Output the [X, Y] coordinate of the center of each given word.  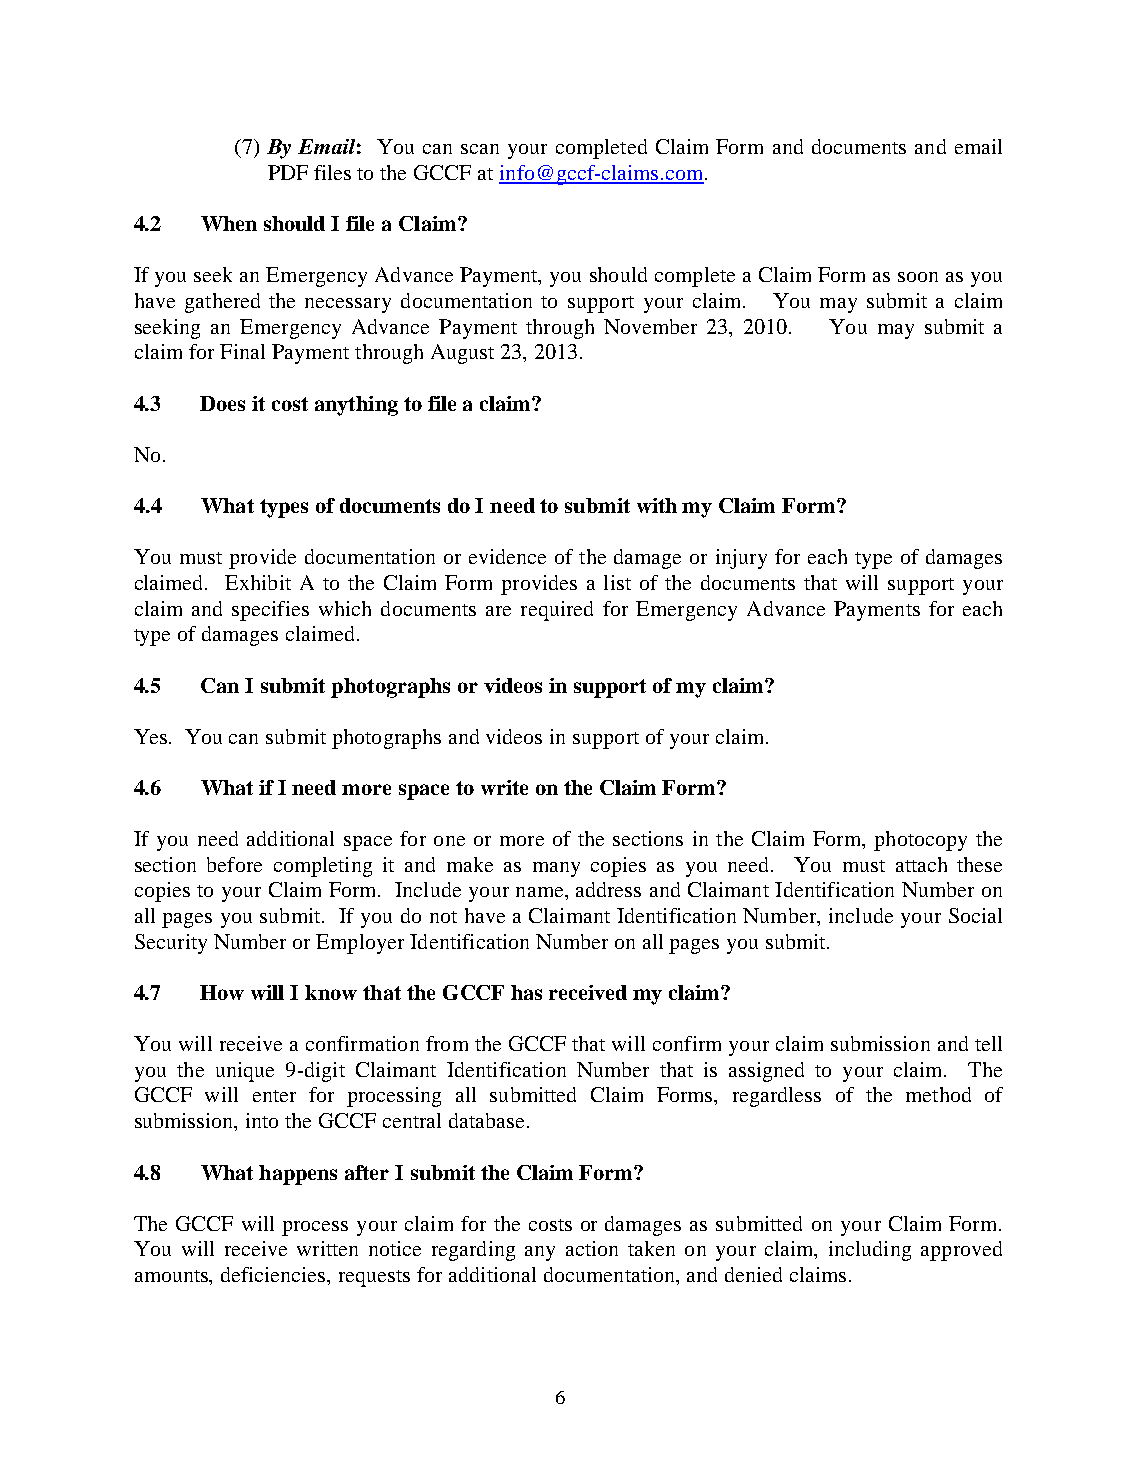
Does [222, 403]
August [462, 354]
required [557, 611]
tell [988, 1043]
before [234, 864]
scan [480, 149]
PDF [288, 172]
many [556, 869]
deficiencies [275, 1276]
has [526, 992]
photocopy [920, 841]
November [650, 326]
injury [741, 559]
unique [245, 1072]
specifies [270, 611]
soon [918, 277]
